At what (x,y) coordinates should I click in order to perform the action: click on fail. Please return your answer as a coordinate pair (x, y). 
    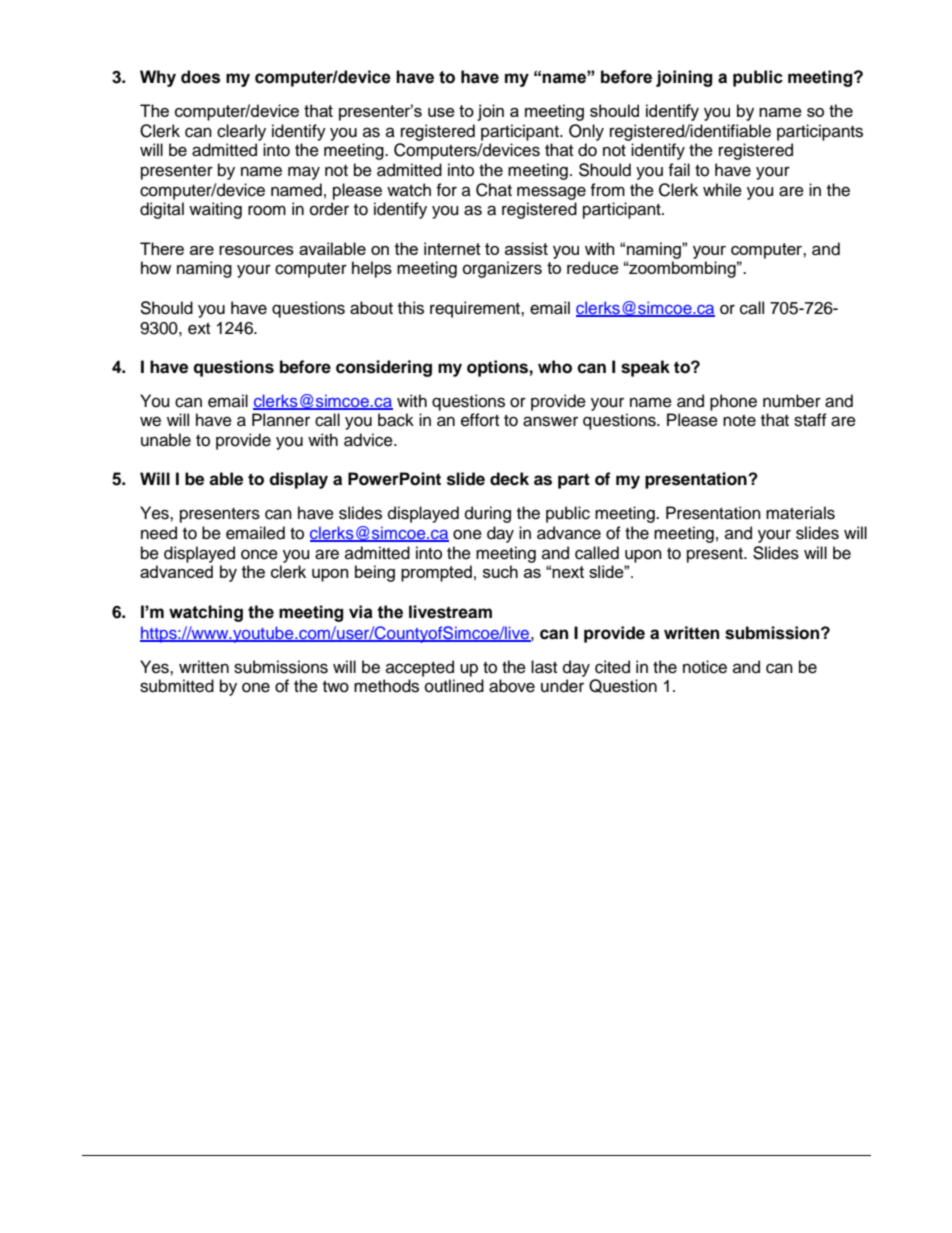
    Looking at the image, I should click on (679, 170).
